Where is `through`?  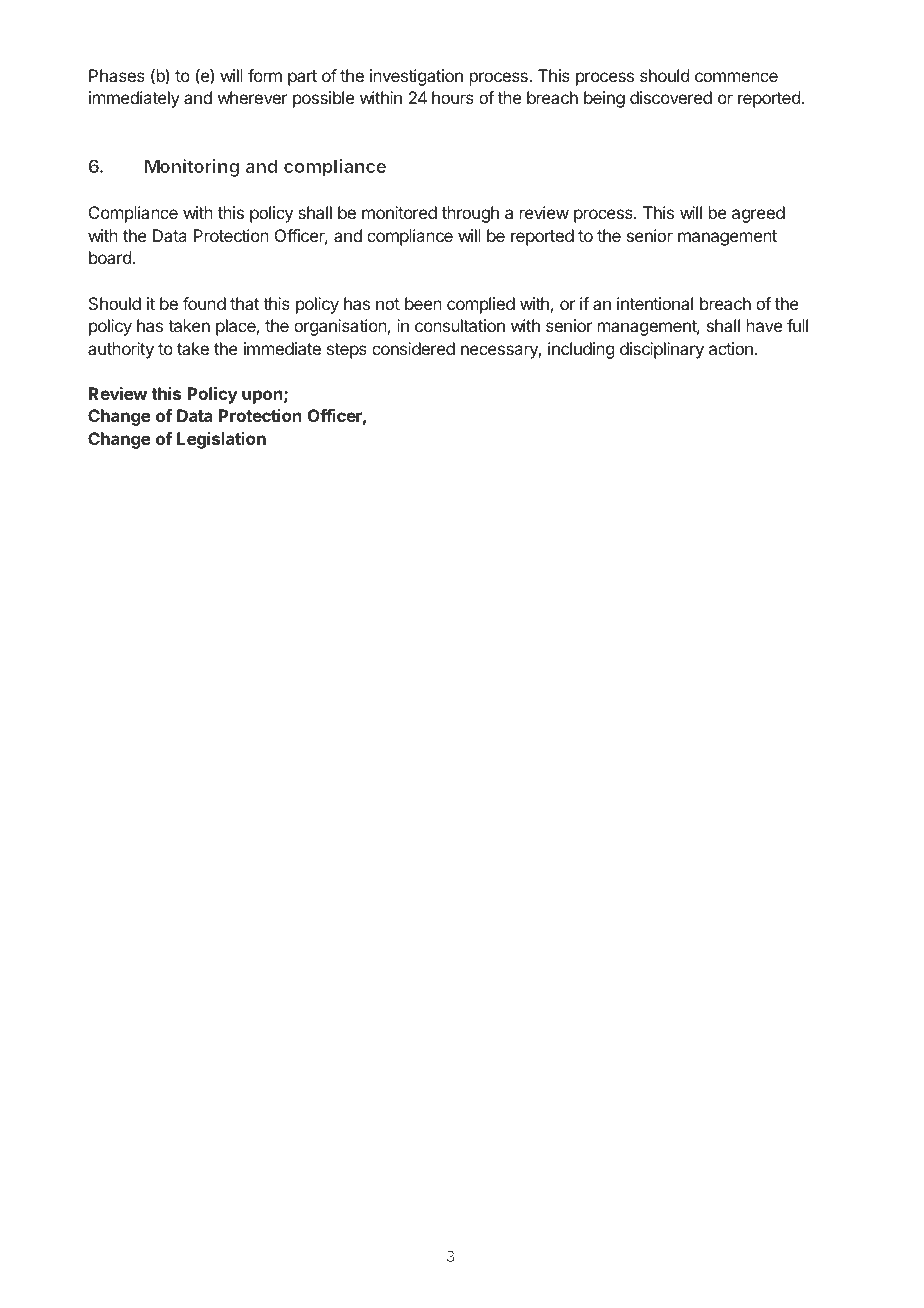 through is located at coordinates (470, 214).
